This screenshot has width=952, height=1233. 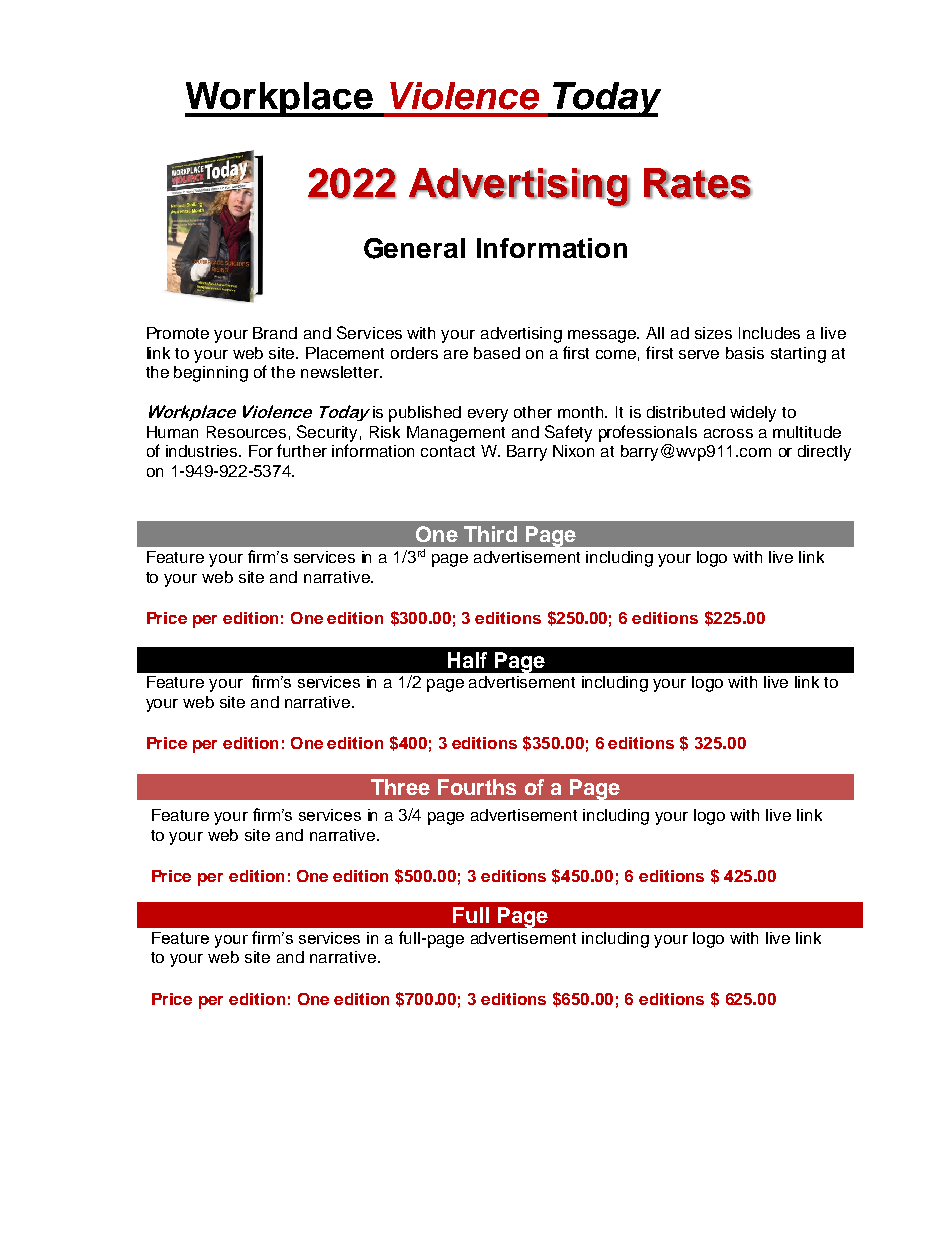 What do you see at coordinates (448, 451) in the screenshot?
I see `contact` at bounding box center [448, 451].
